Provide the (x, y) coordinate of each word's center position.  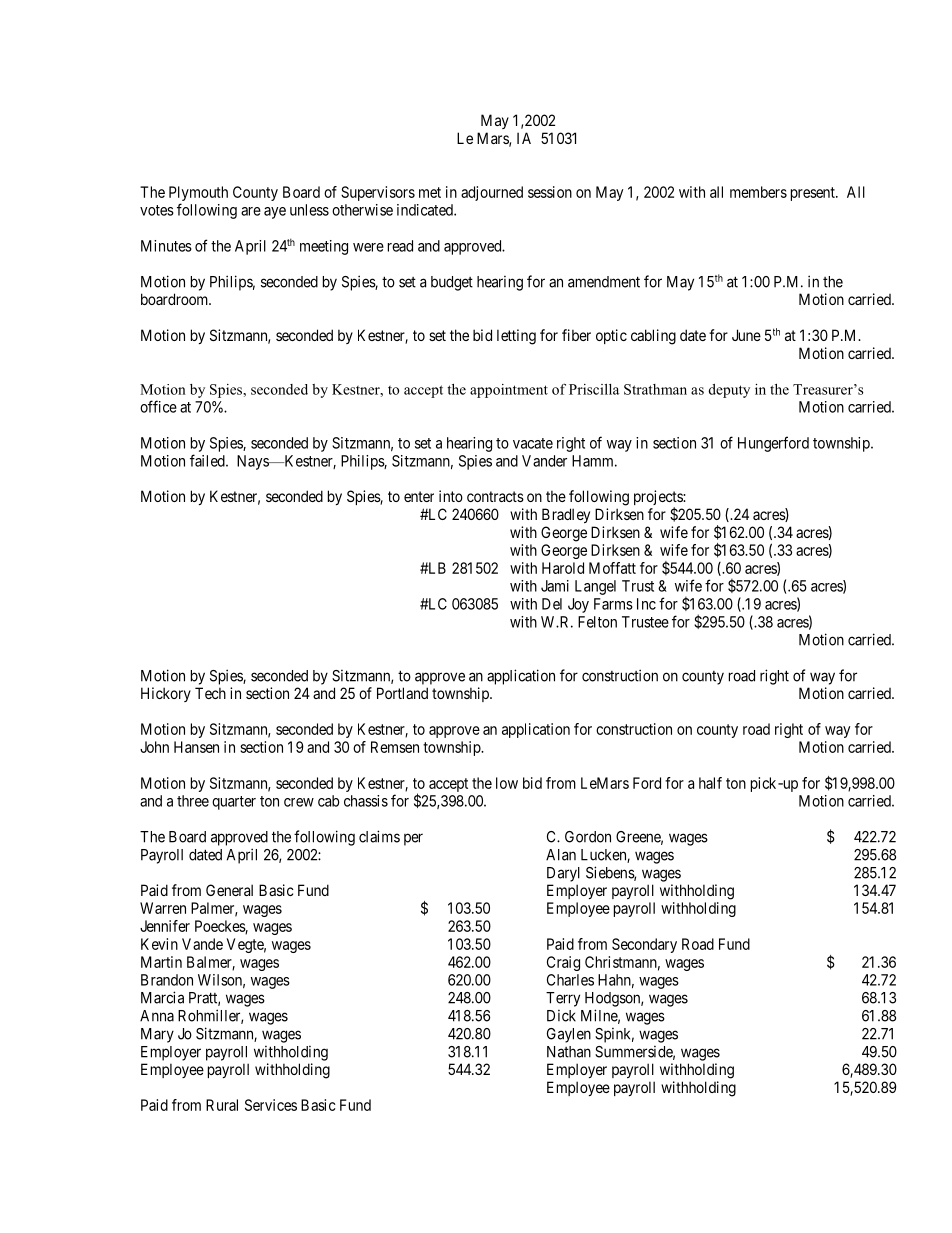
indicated (426, 210)
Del (552, 604)
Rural (222, 1105)
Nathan (569, 1052)
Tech (210, 693)
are (251, 211)
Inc (646, 604)
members (758, 192)
